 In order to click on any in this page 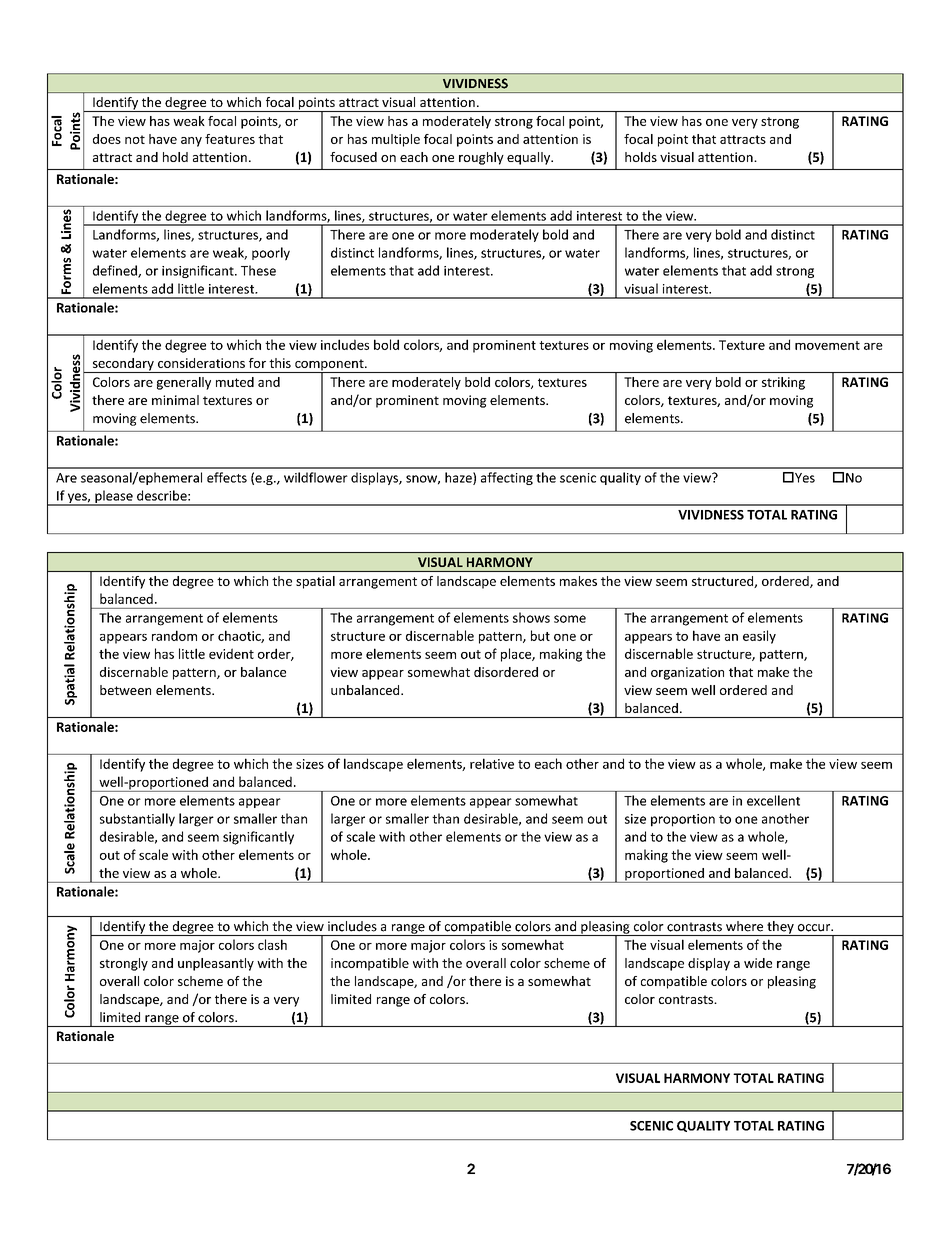, I will do `click(191, 142)`.
